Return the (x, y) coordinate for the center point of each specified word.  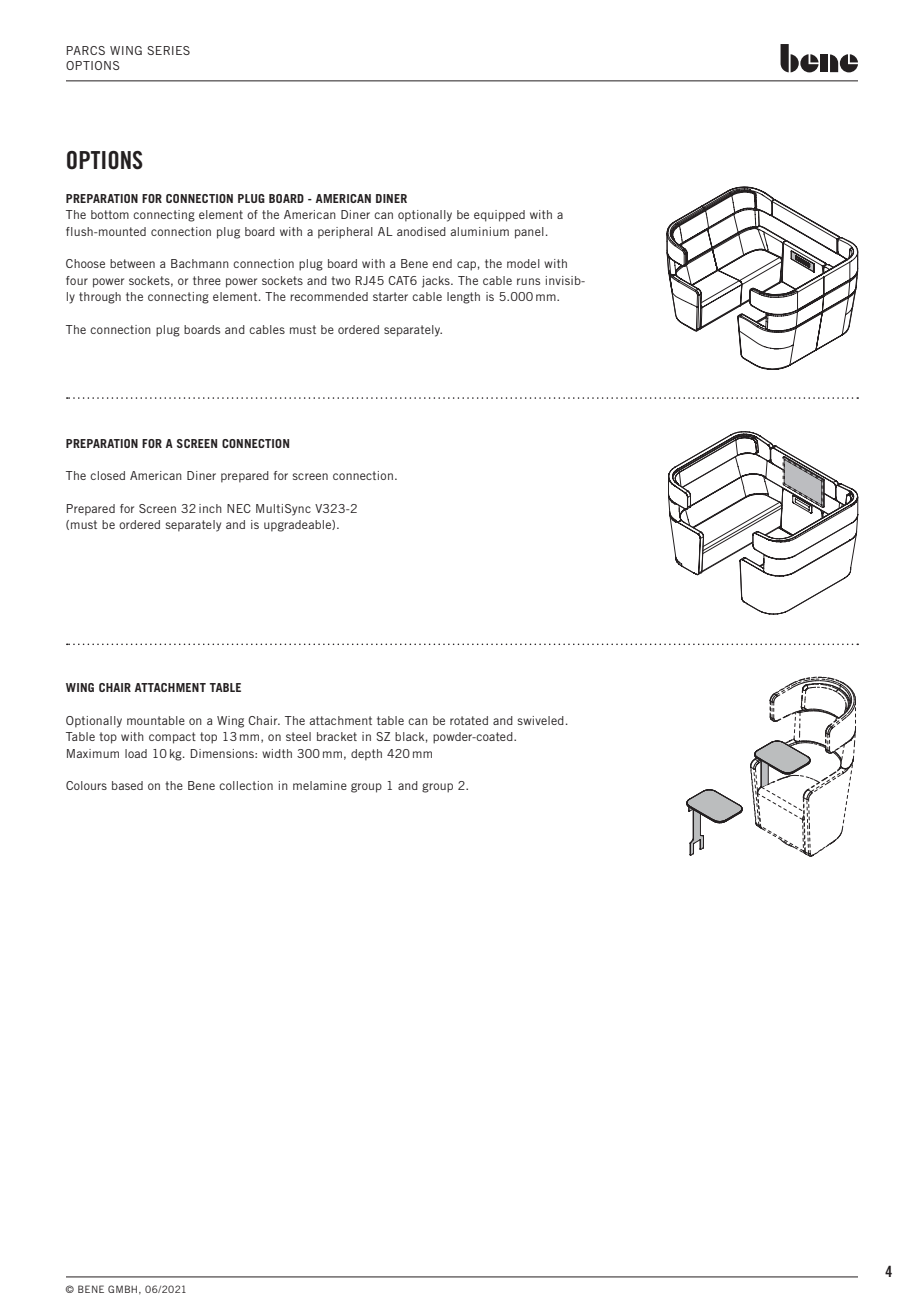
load (136, 753)
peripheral (345, 233)
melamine (320, 785)
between (132, 263)
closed (107, 475)
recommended (329, 296)
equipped (499, 216)
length (463, 298)
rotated (469, 720)
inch (210, 508)
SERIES (168, 50)
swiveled (540, 720)
